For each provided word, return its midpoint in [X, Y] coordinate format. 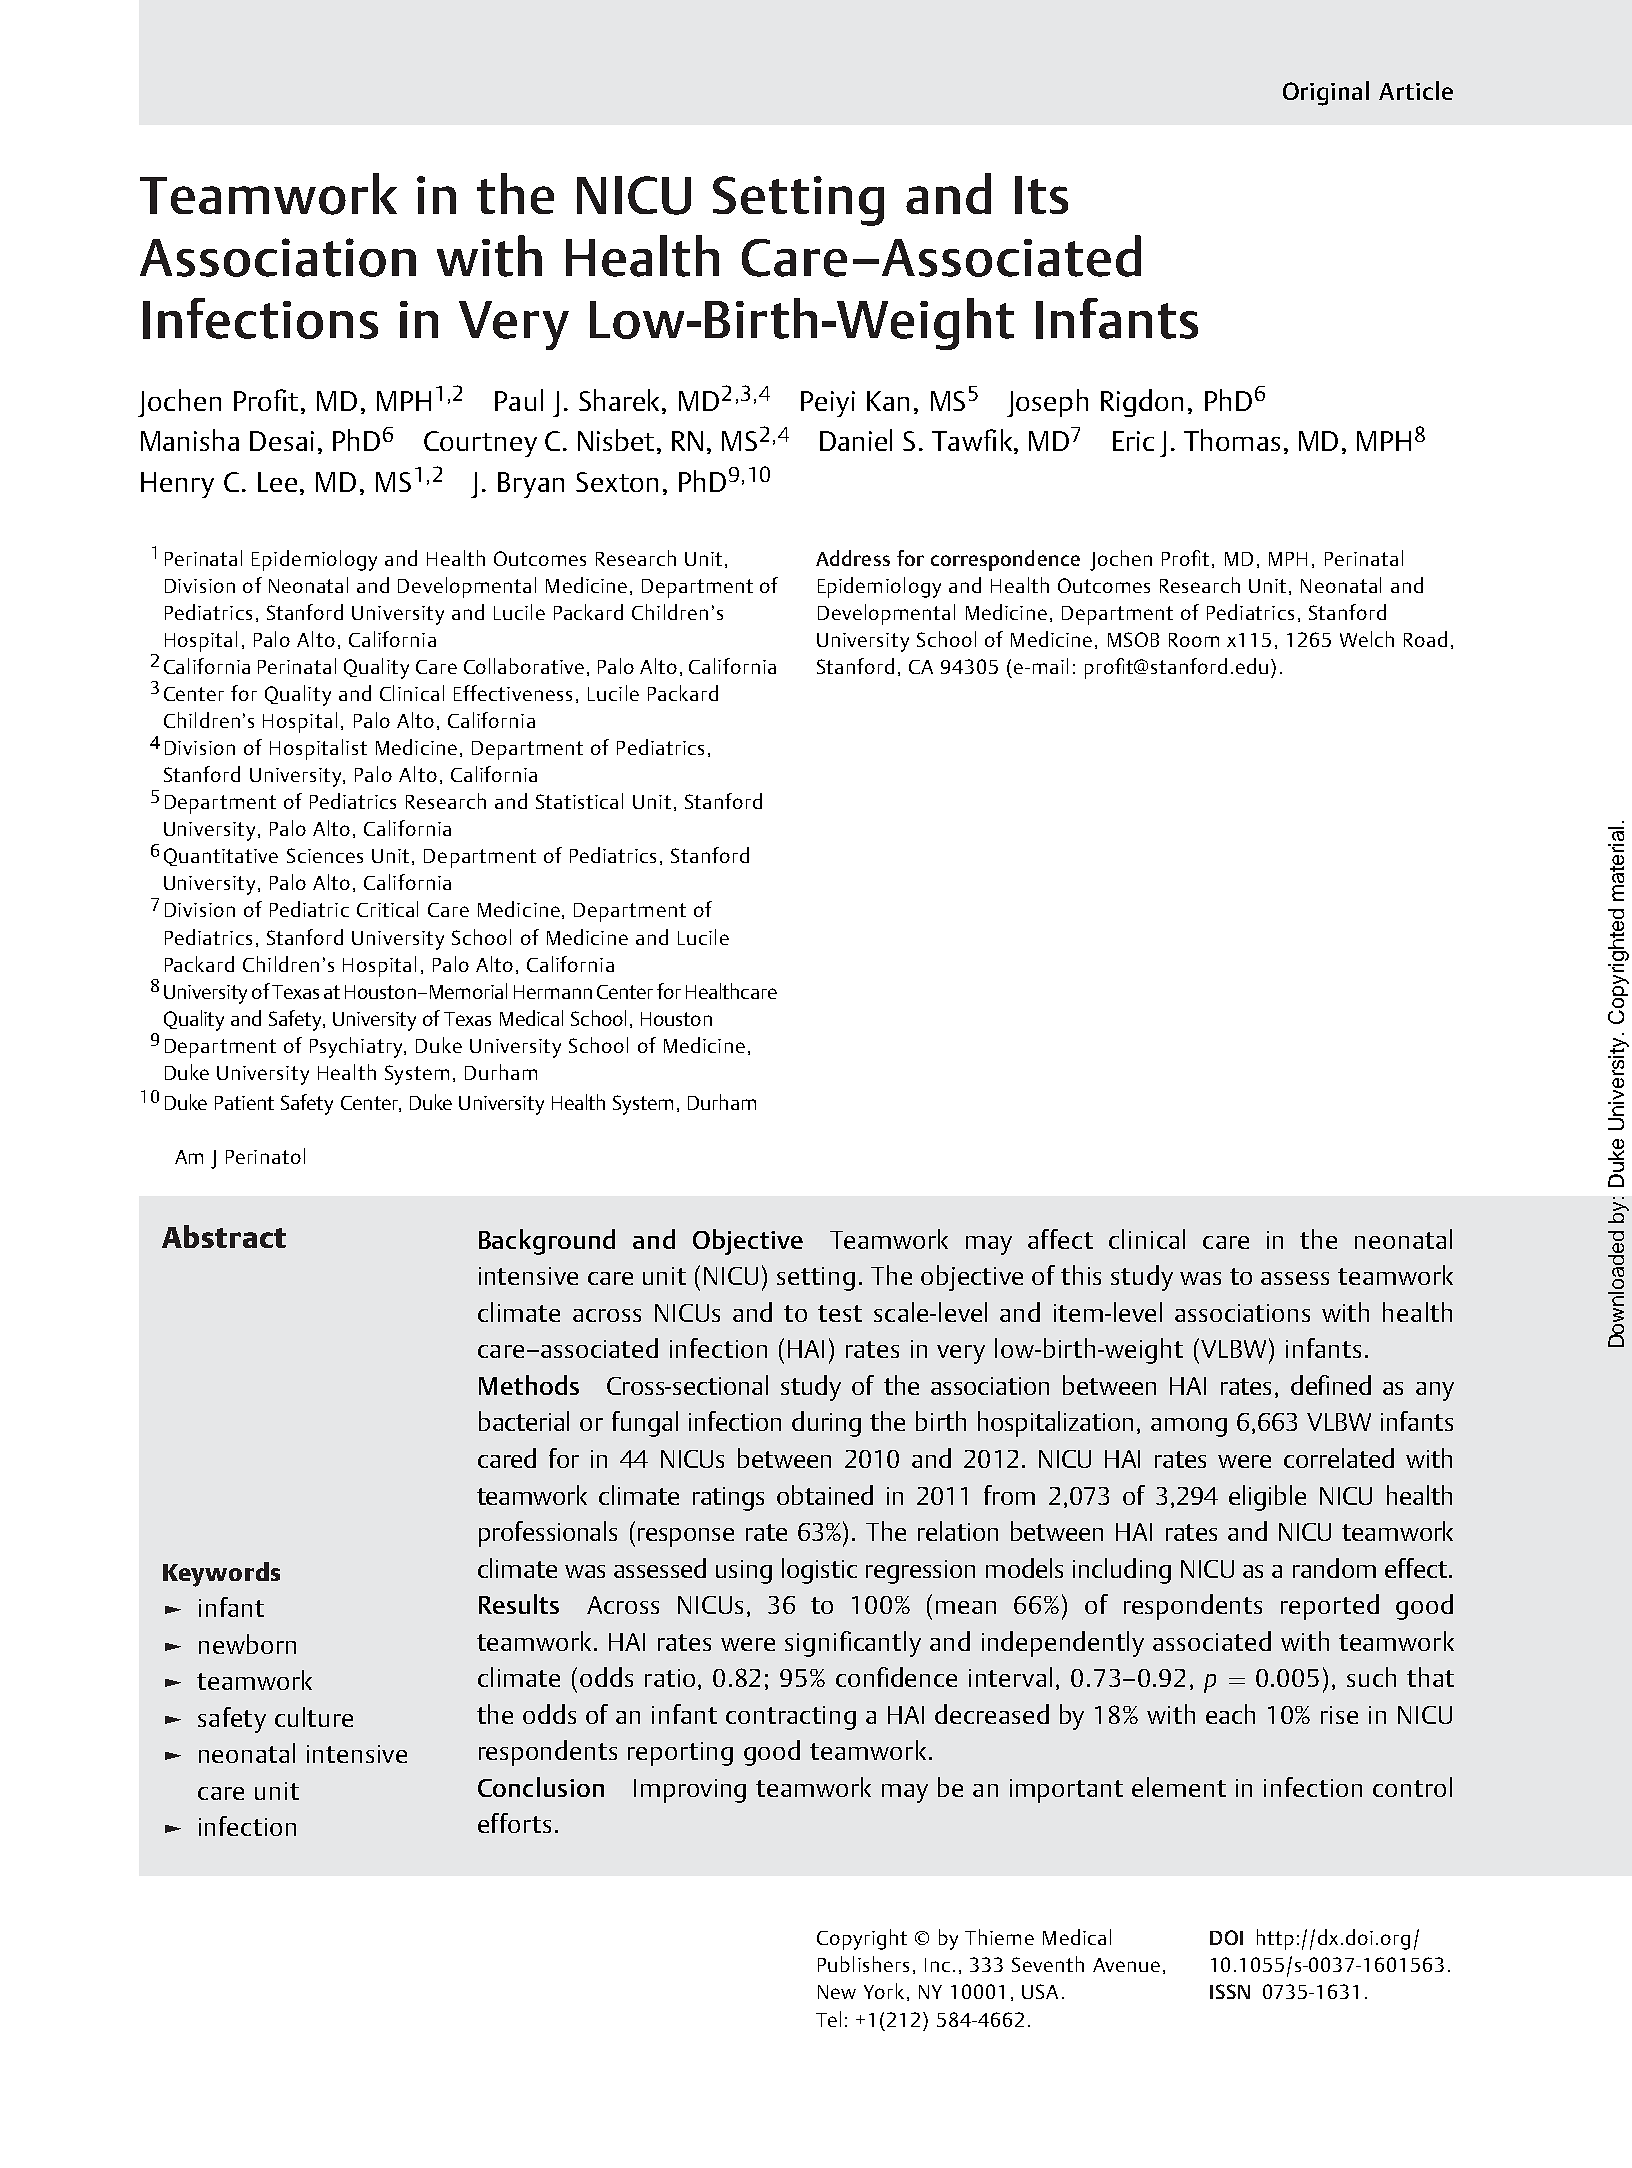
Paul [519, 400]
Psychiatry [357, 1047]
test [840, 1313]
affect [1060, 1239]
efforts [514, 1823]
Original [1326, 93]
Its [1041, 195]
